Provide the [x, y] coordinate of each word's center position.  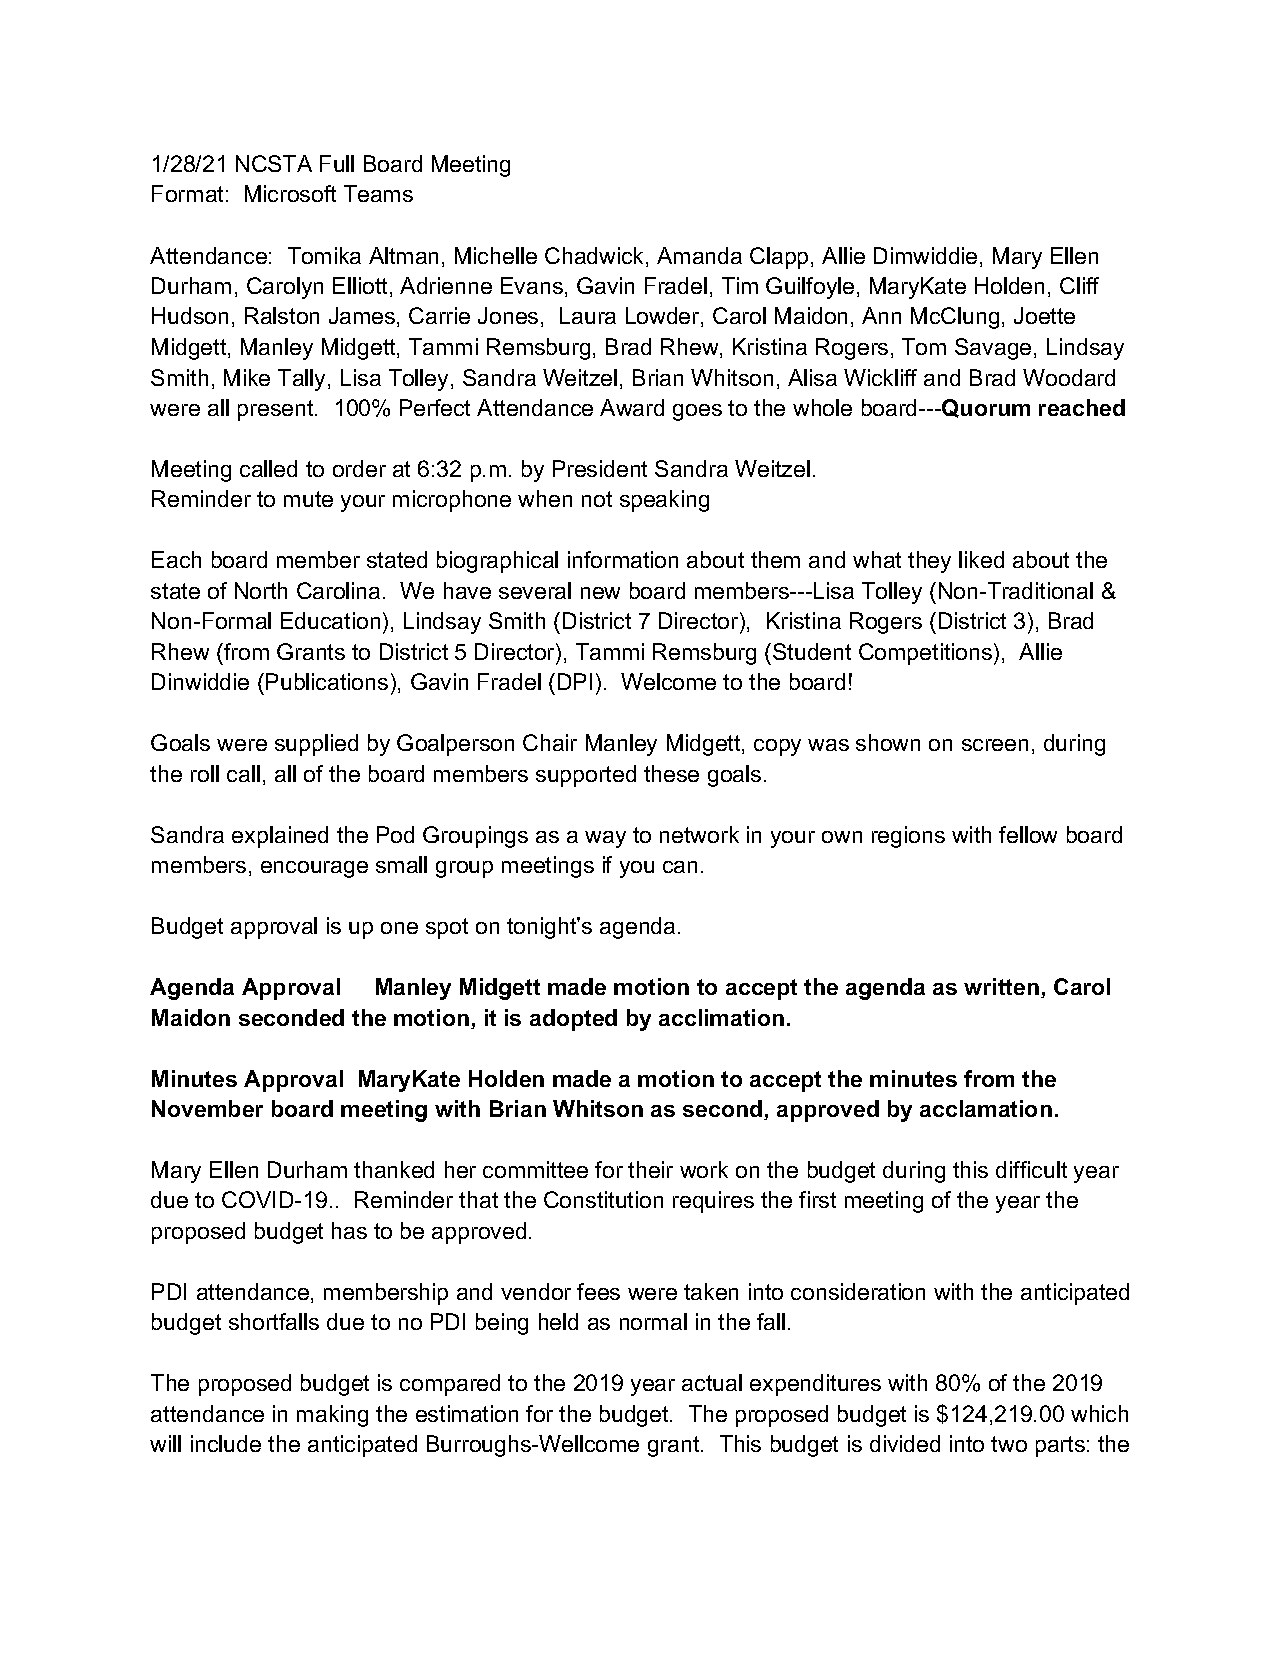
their [650, 1169]
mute [308, 499]
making [332, 1416]
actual [712, 1382]
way [605, 839]
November [207, 1108]
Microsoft [290, 193]
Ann [881, 315]
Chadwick [596, 257]
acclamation [986, 1108]
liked [981, 559]
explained [280, 837]
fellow [1028, 834]
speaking [664, 501]
